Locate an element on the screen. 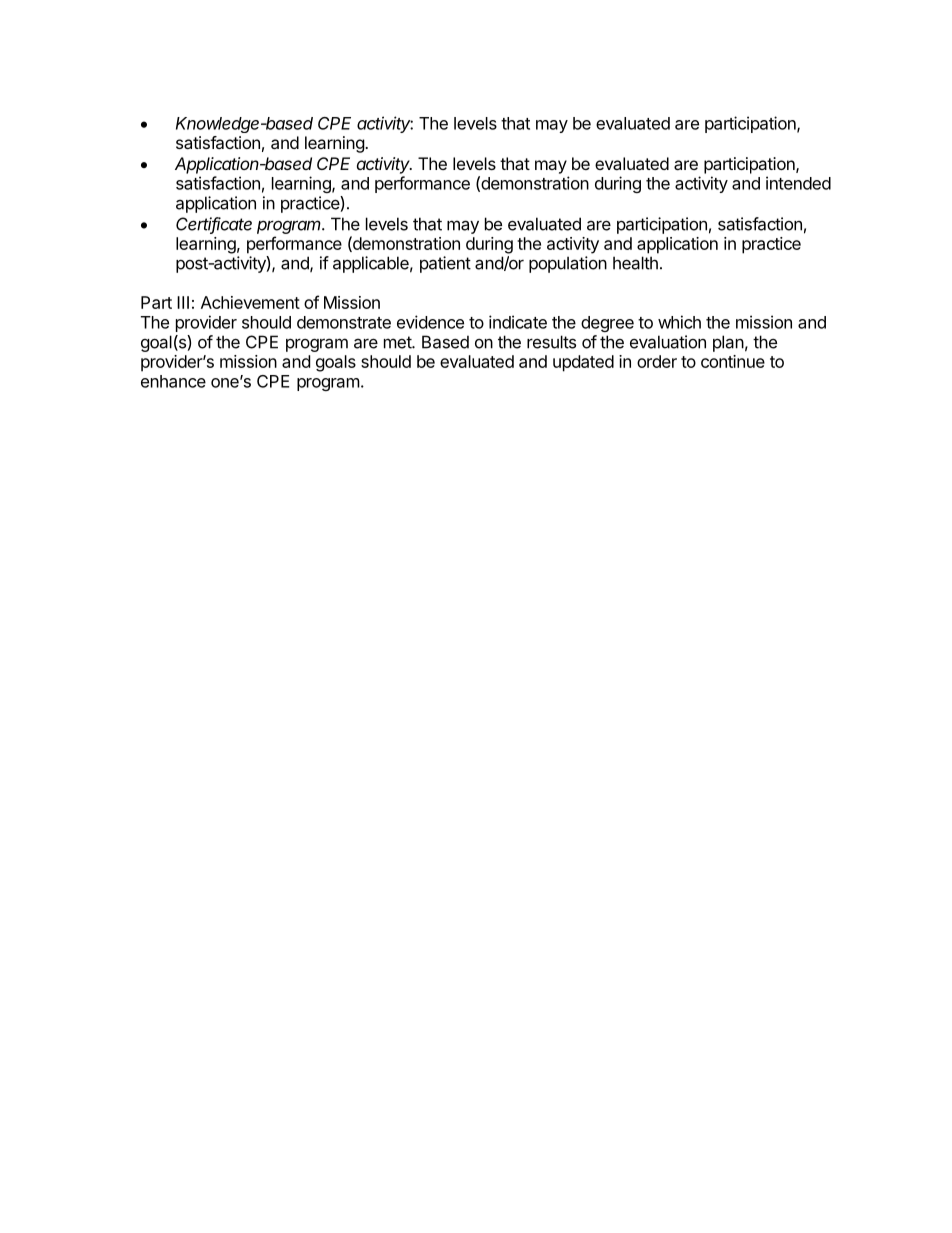  updated is located at coordinates (583, 363).
